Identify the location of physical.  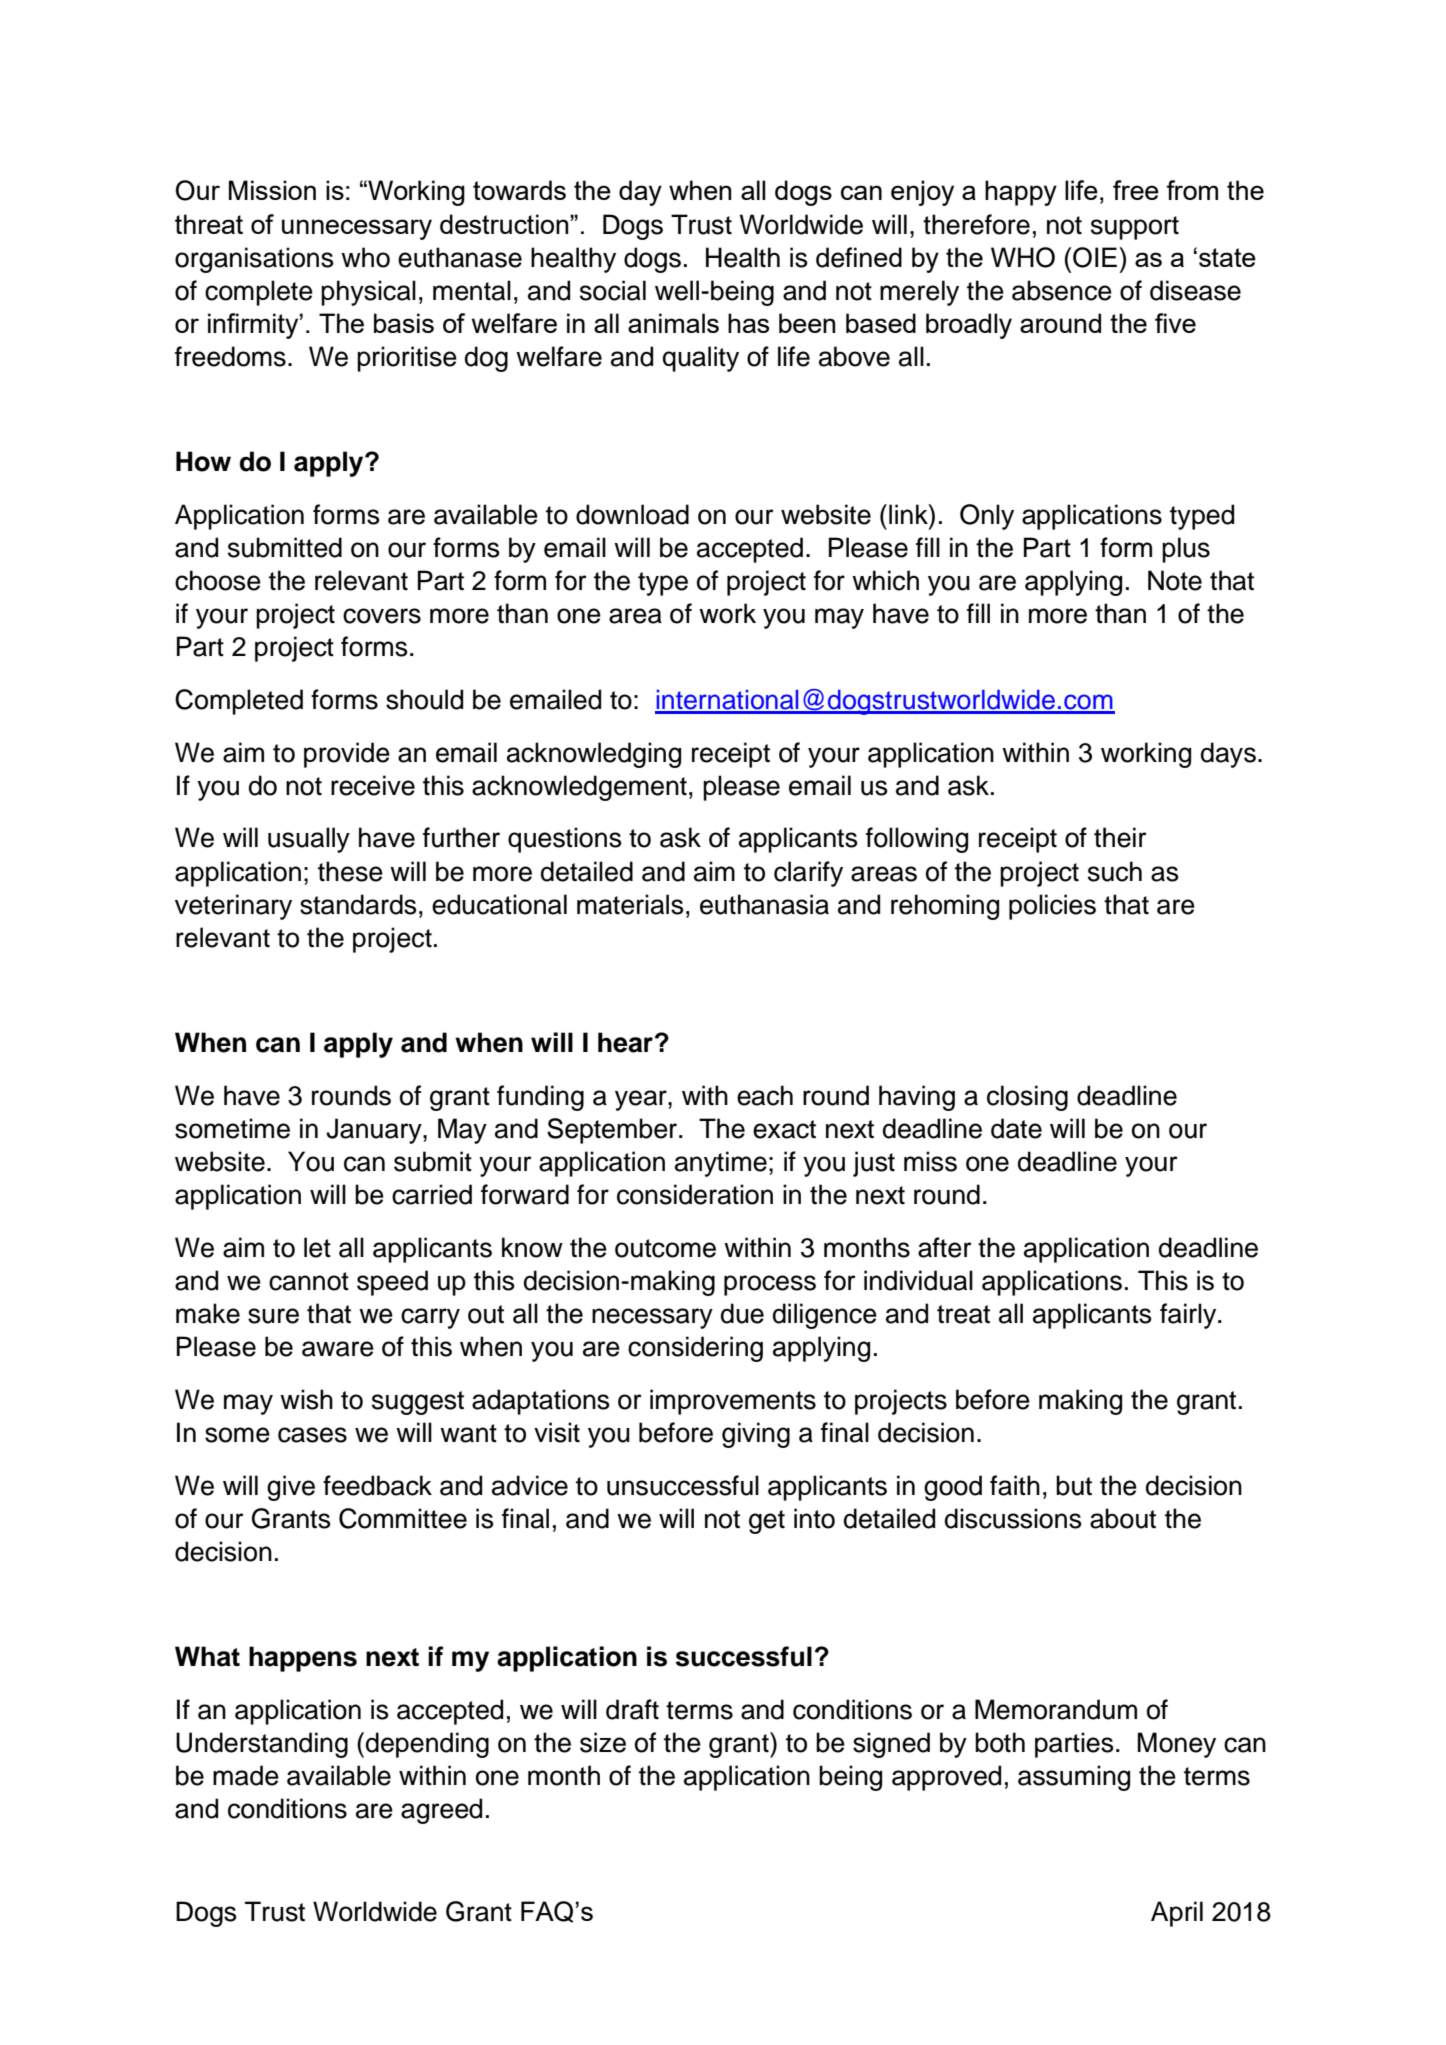
(368, 293).
